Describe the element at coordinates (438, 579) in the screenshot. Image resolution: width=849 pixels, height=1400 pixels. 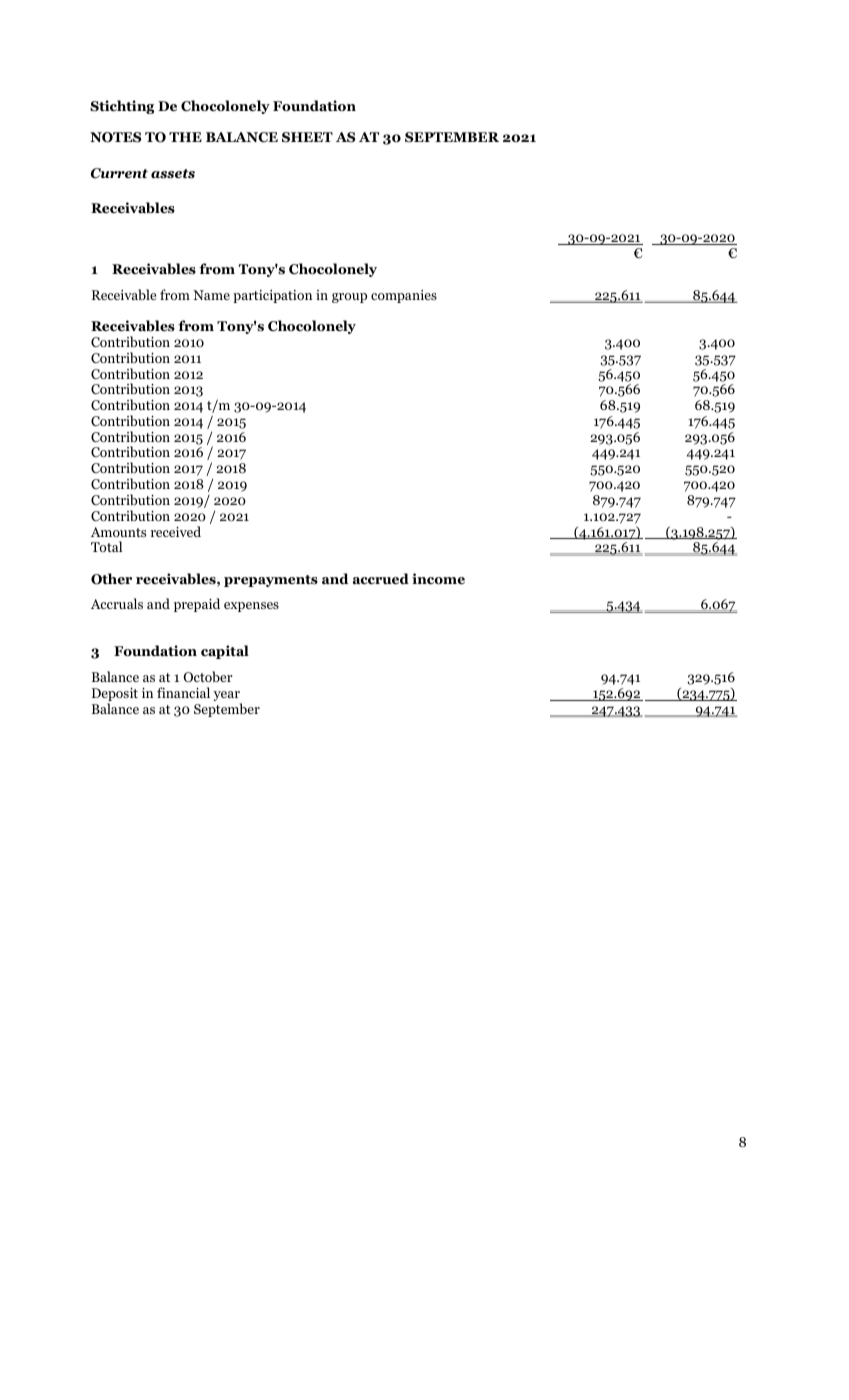
I see `income` at that location.
